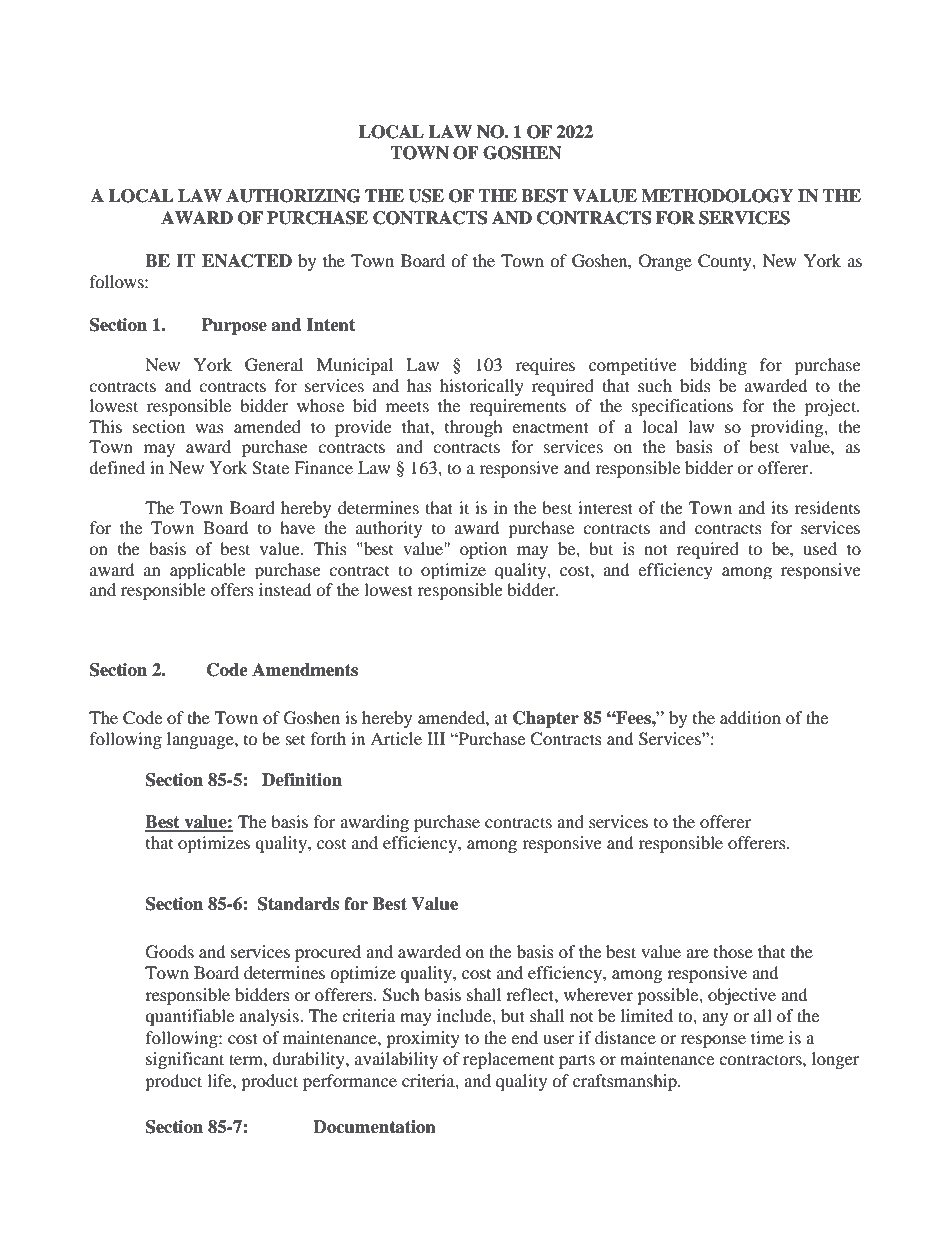 This screenshot has height=1233, width=952. I want to click on Standards, so click(298, 904).
